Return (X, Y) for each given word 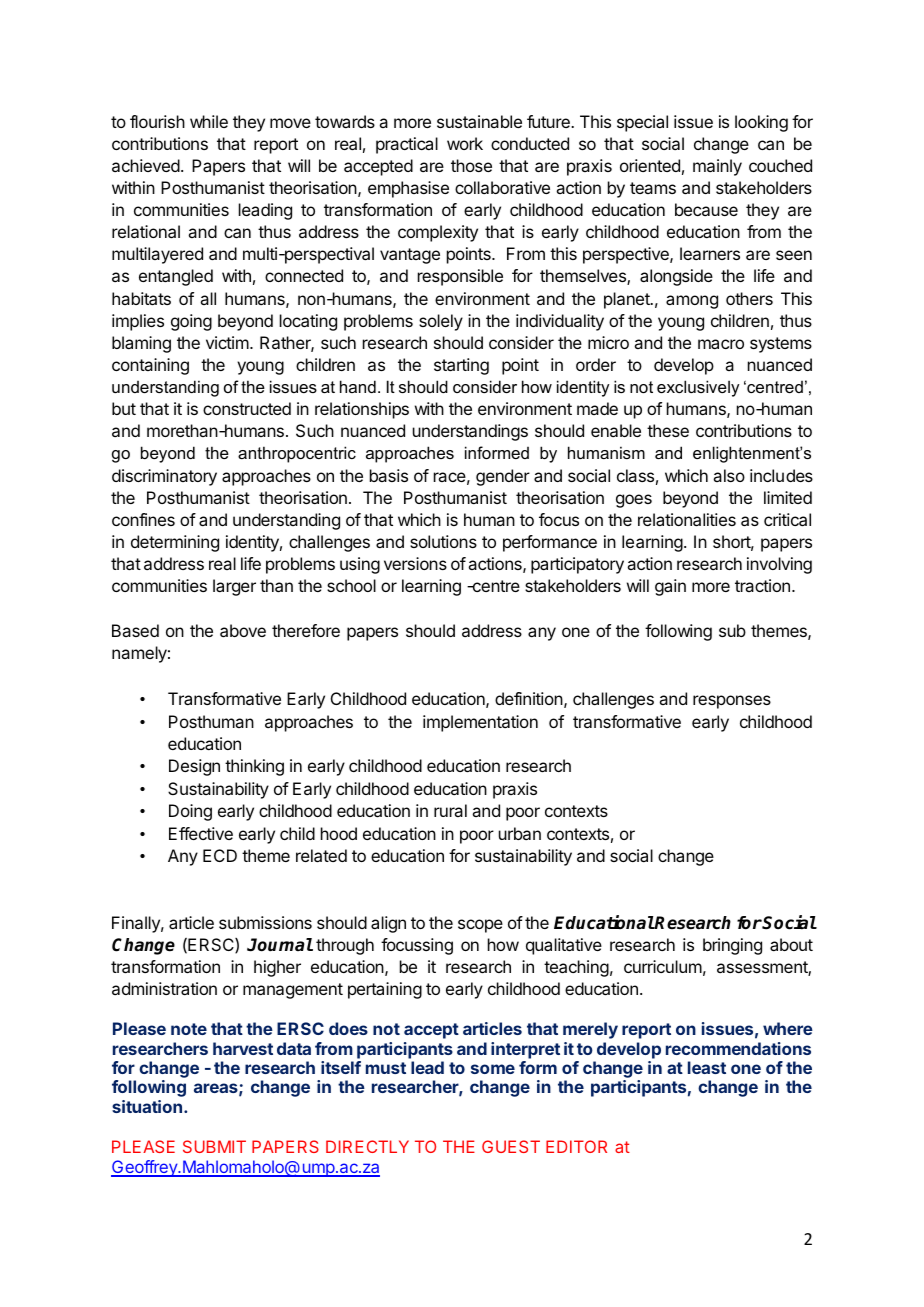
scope (480, 926)
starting (461, 366)
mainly (717, 167)
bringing (732, 946)
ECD (220, 855)
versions (415, 563)
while (209, 121)
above (243, 630)
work (465, 143)
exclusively (698, 388)
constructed (247, 408)
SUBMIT (214, 1146)
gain (670, 587)
